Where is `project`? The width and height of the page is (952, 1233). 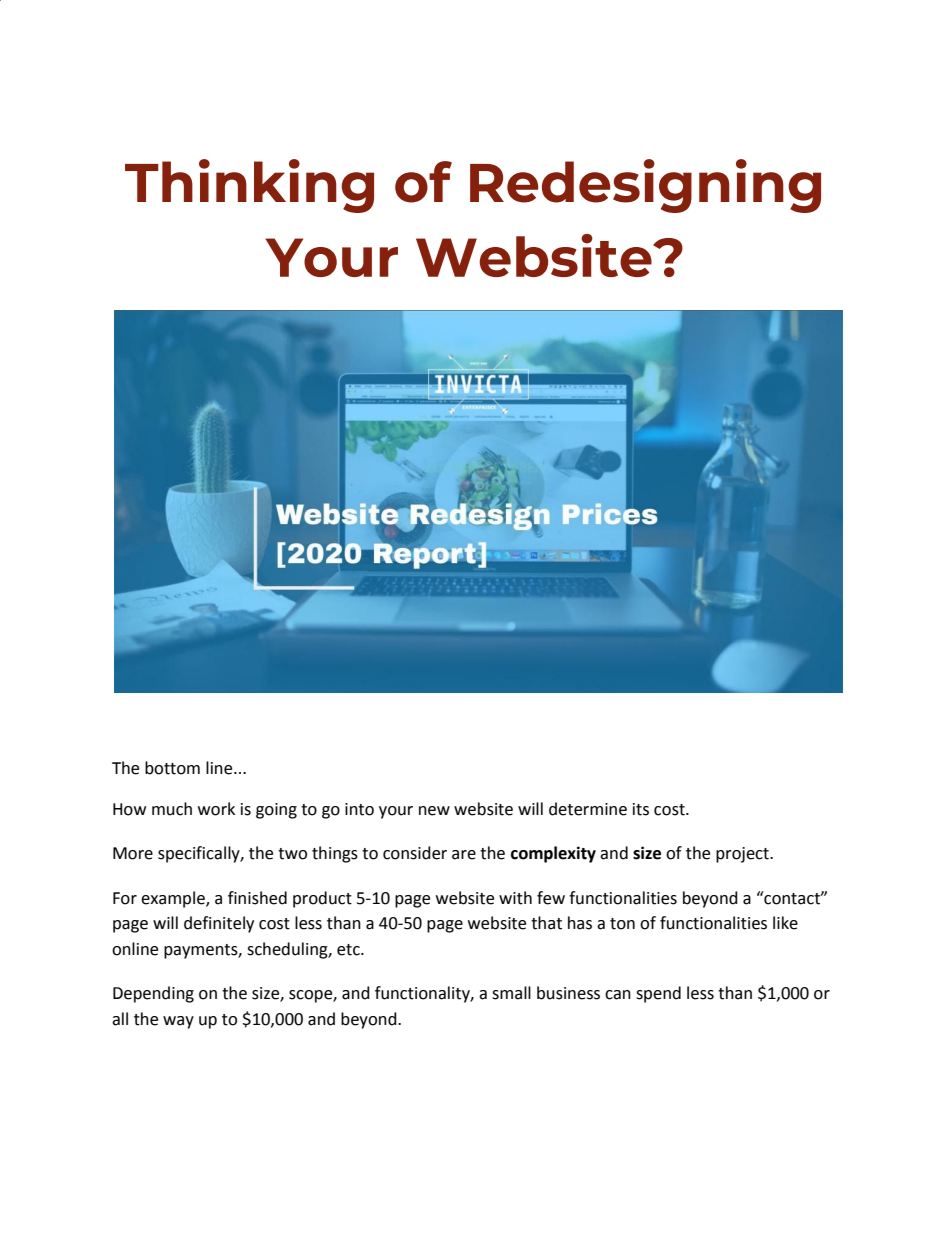
project is located at coordinates (743, 855).
